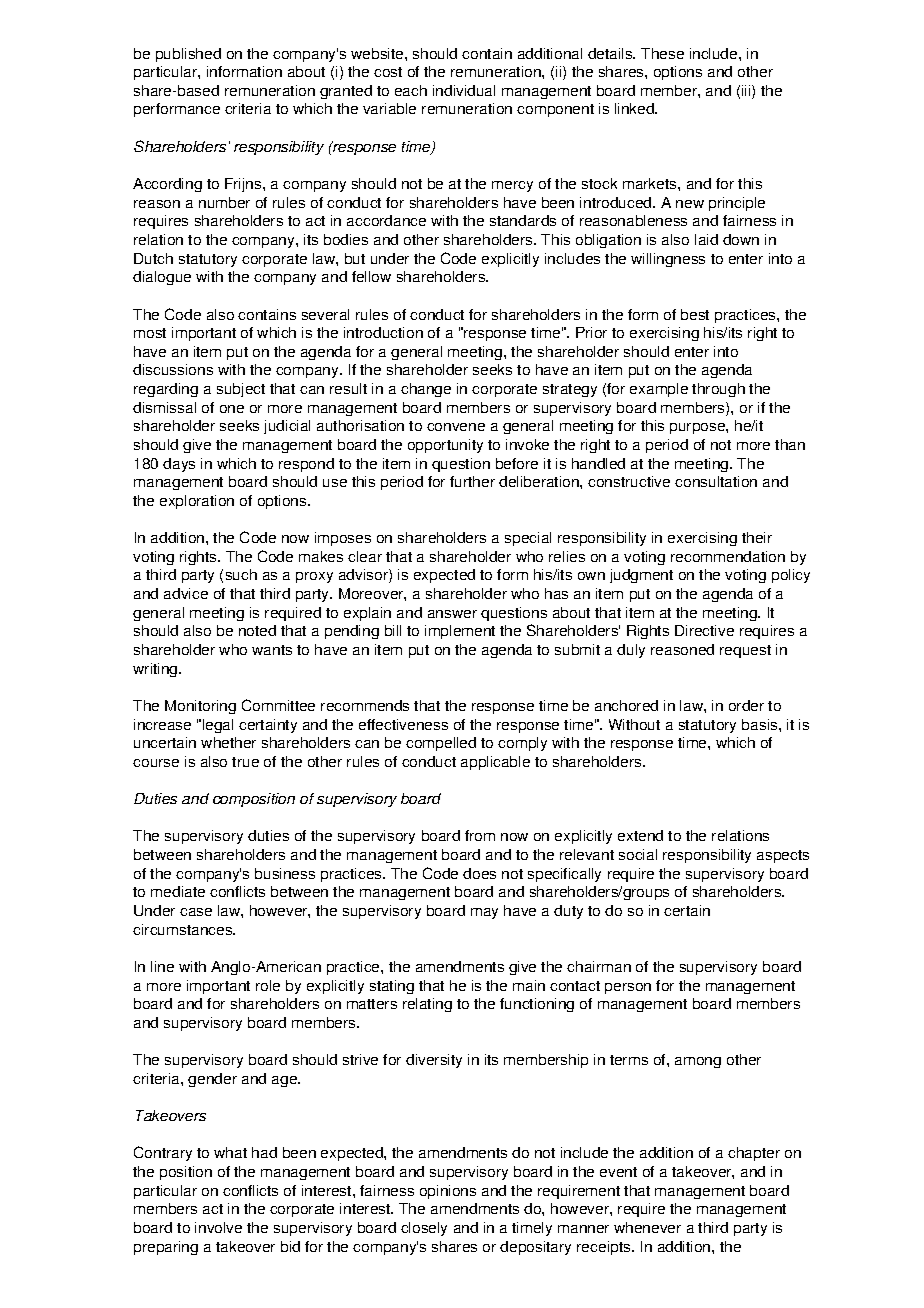 The height and width of the screenshot is (1308, 924). Describe the element at coordinates (448, 1192) in the screenshot. I see `opinions` at that location.
